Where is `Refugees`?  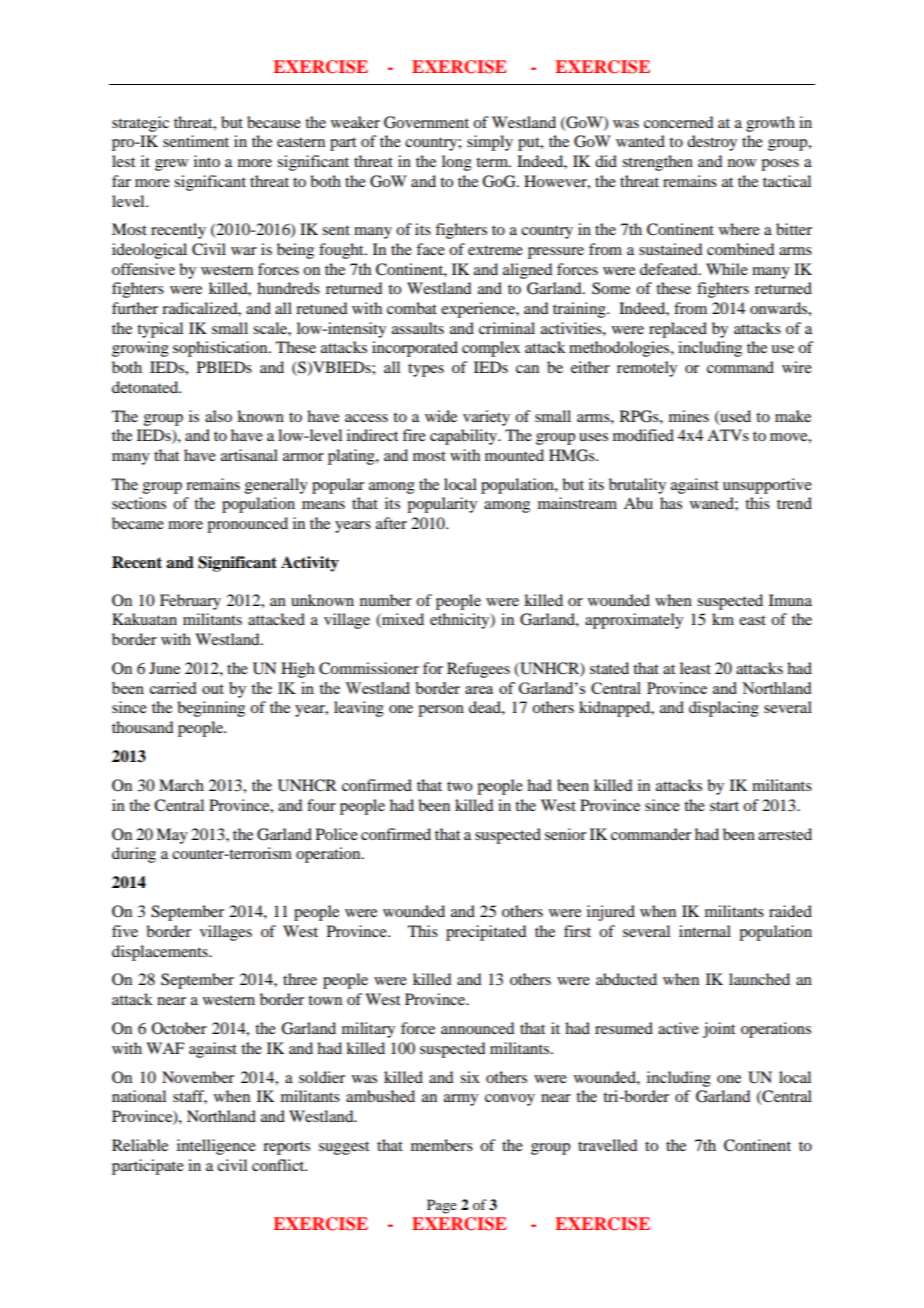 Refugees is located at coordinates (478, 670).
